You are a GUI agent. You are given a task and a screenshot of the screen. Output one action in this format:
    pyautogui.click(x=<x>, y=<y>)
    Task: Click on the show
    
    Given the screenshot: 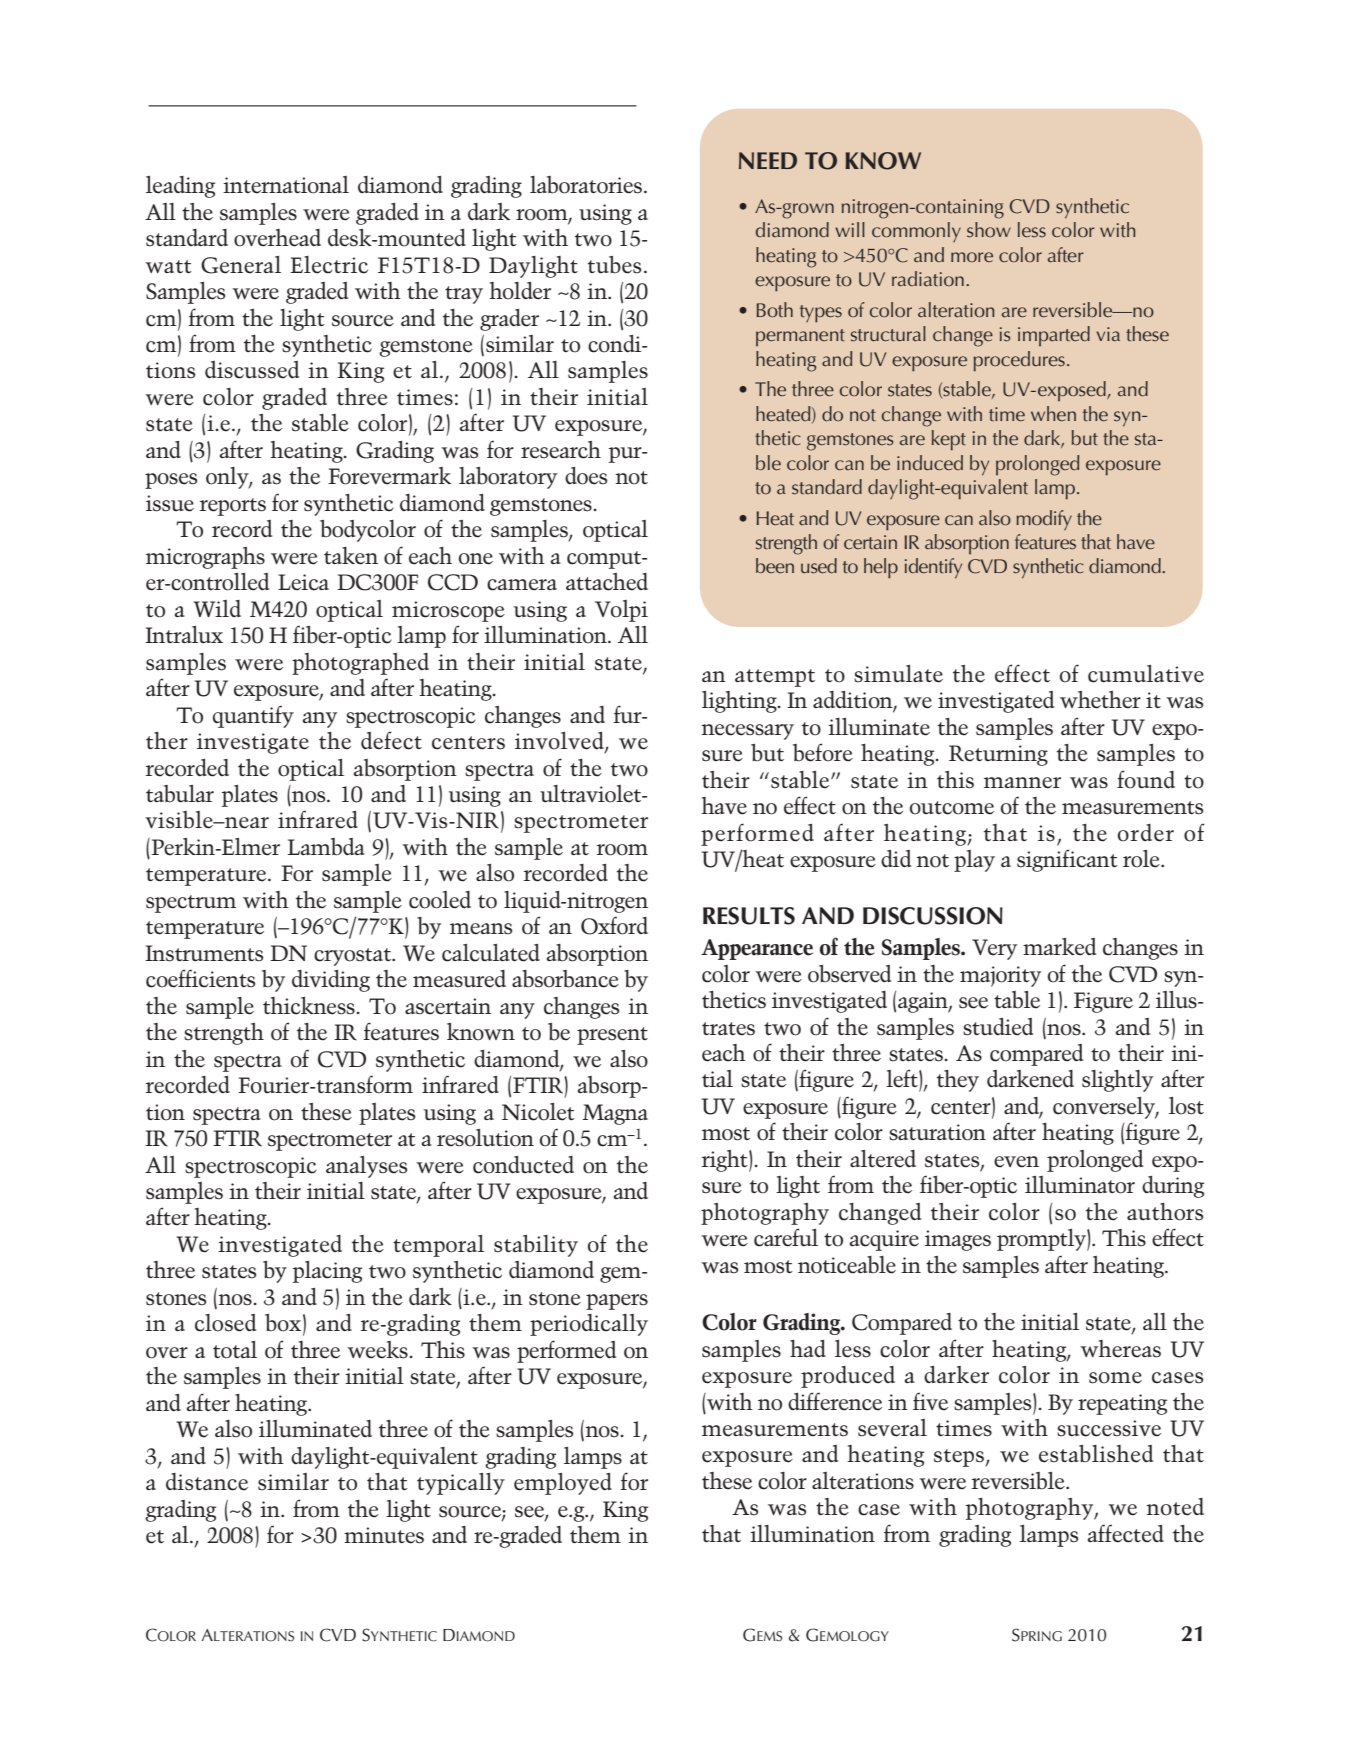 What is the action you would take?
    pyautogui.click(x=989, y=230)
